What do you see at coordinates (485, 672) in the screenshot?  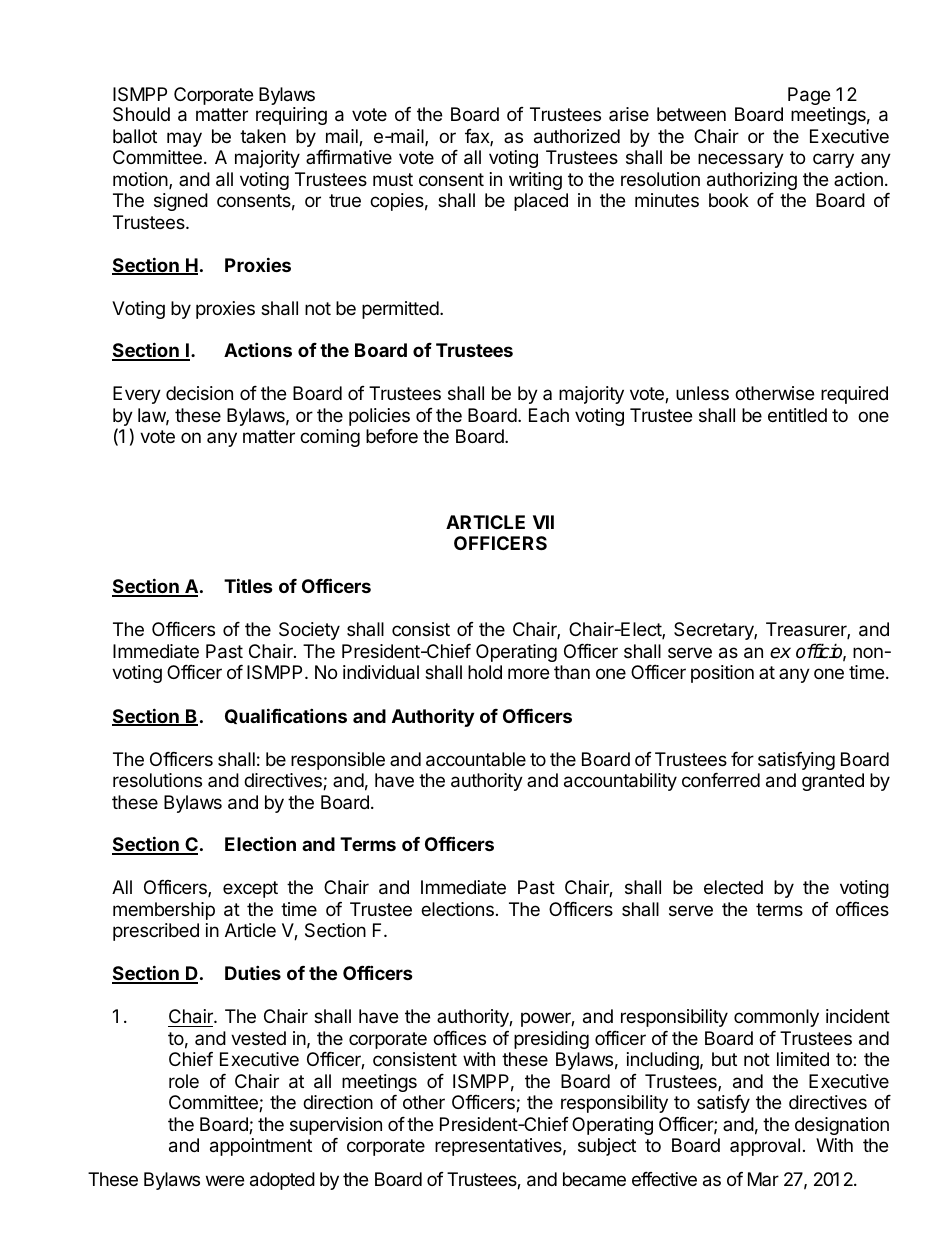 I see `hold` at bounding box center [485, 672].
